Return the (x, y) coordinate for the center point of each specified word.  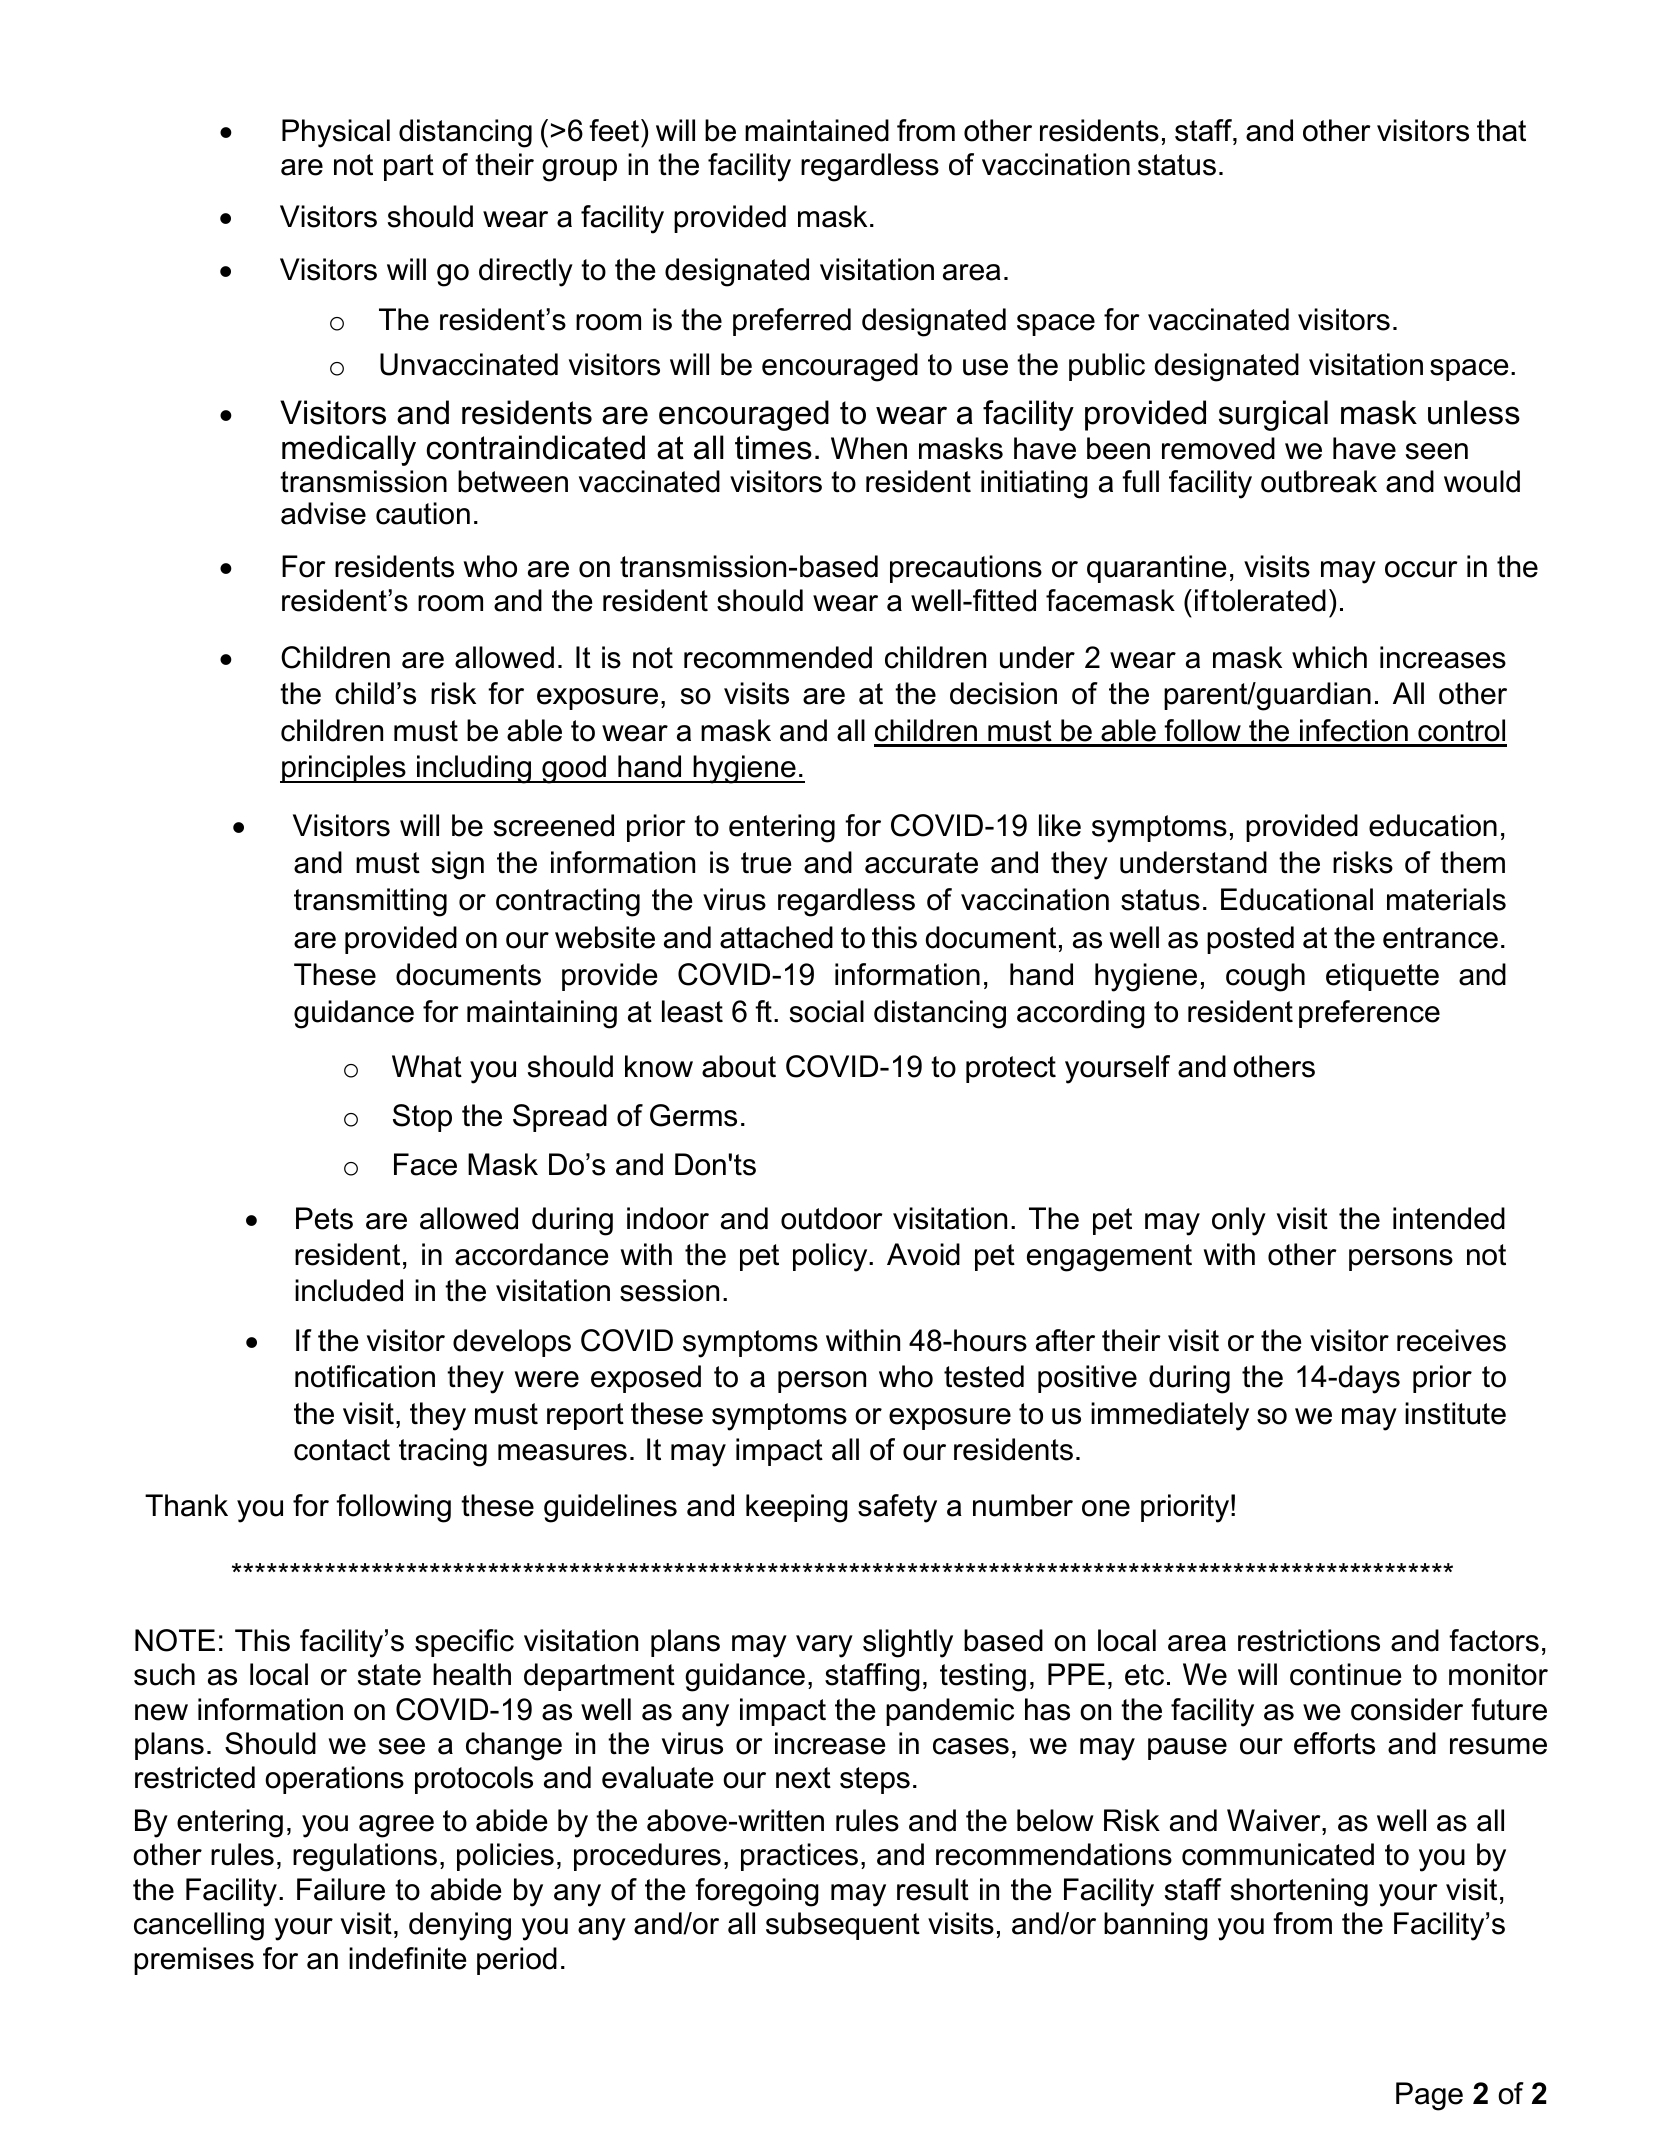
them (1472, 862)
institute (1455, 1413)
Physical (336, 133)
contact (342, 1450)
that (1501, 130)
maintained (817, 130)
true (766, 863)
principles (344, 769)
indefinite (407, 1958)
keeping (797, 1508)
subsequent (843, 1926)
